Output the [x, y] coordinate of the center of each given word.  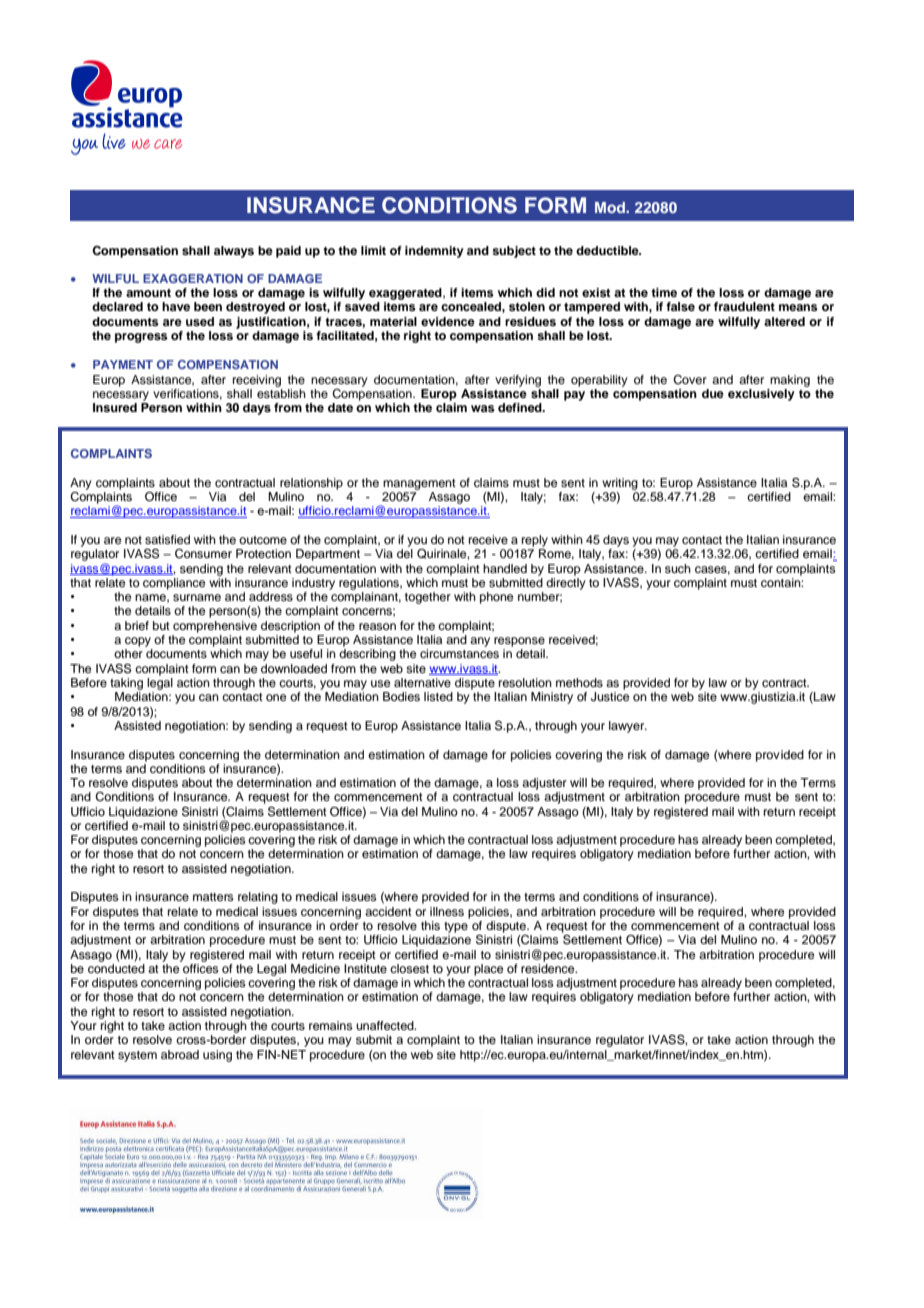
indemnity [434, 252]
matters [213, 897]
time [664, 292]
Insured [115, 407]
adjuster [544, 784]
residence [549, 967]
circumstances [459, 653]
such [678, 568]
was [483, 408]
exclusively [761, 395]
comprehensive [215, 627]
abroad [180, 1054]
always [234, 252]
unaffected [386, 1025]
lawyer [628, 727]
